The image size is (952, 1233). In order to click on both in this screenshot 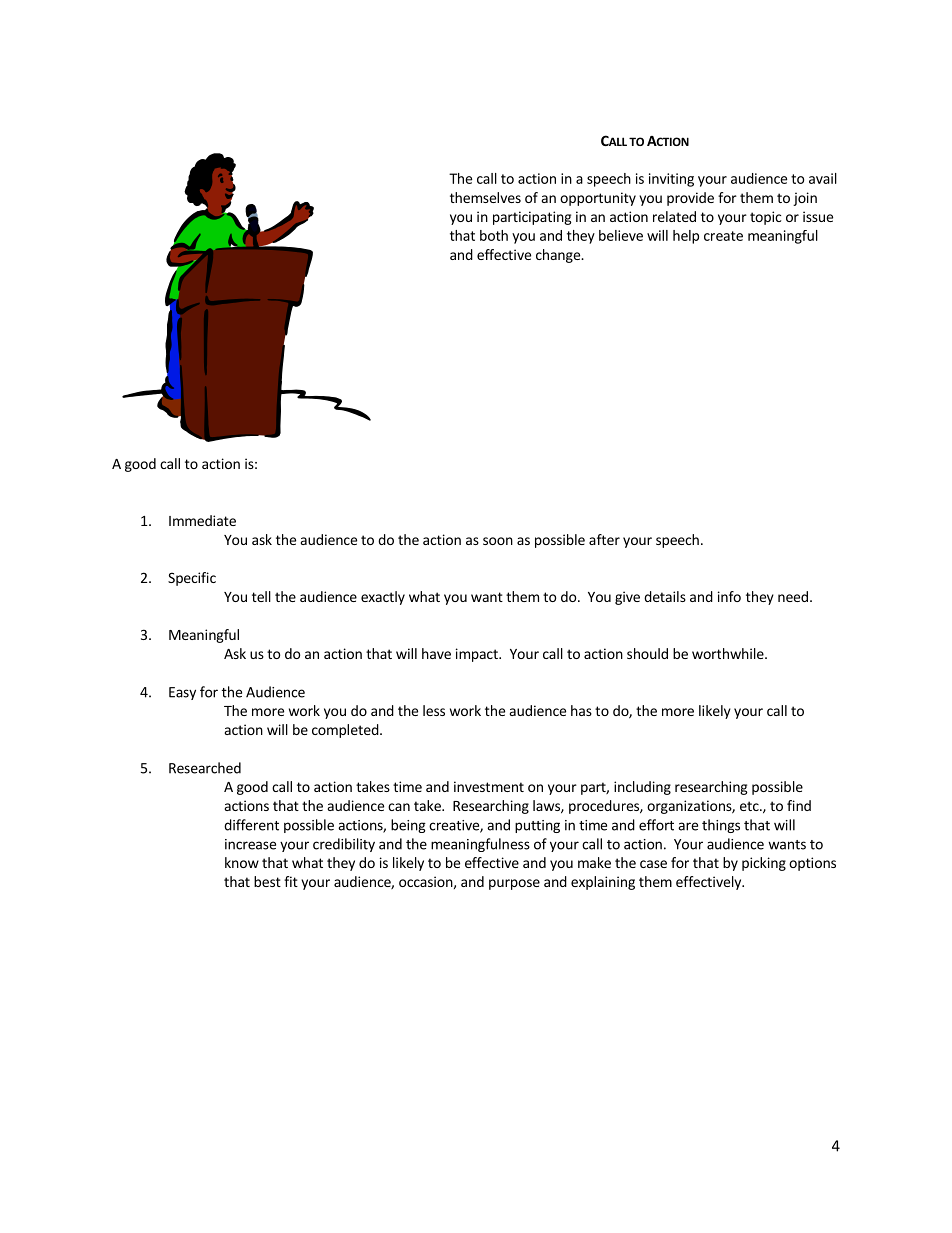, I will do `click(494, 235)`.
